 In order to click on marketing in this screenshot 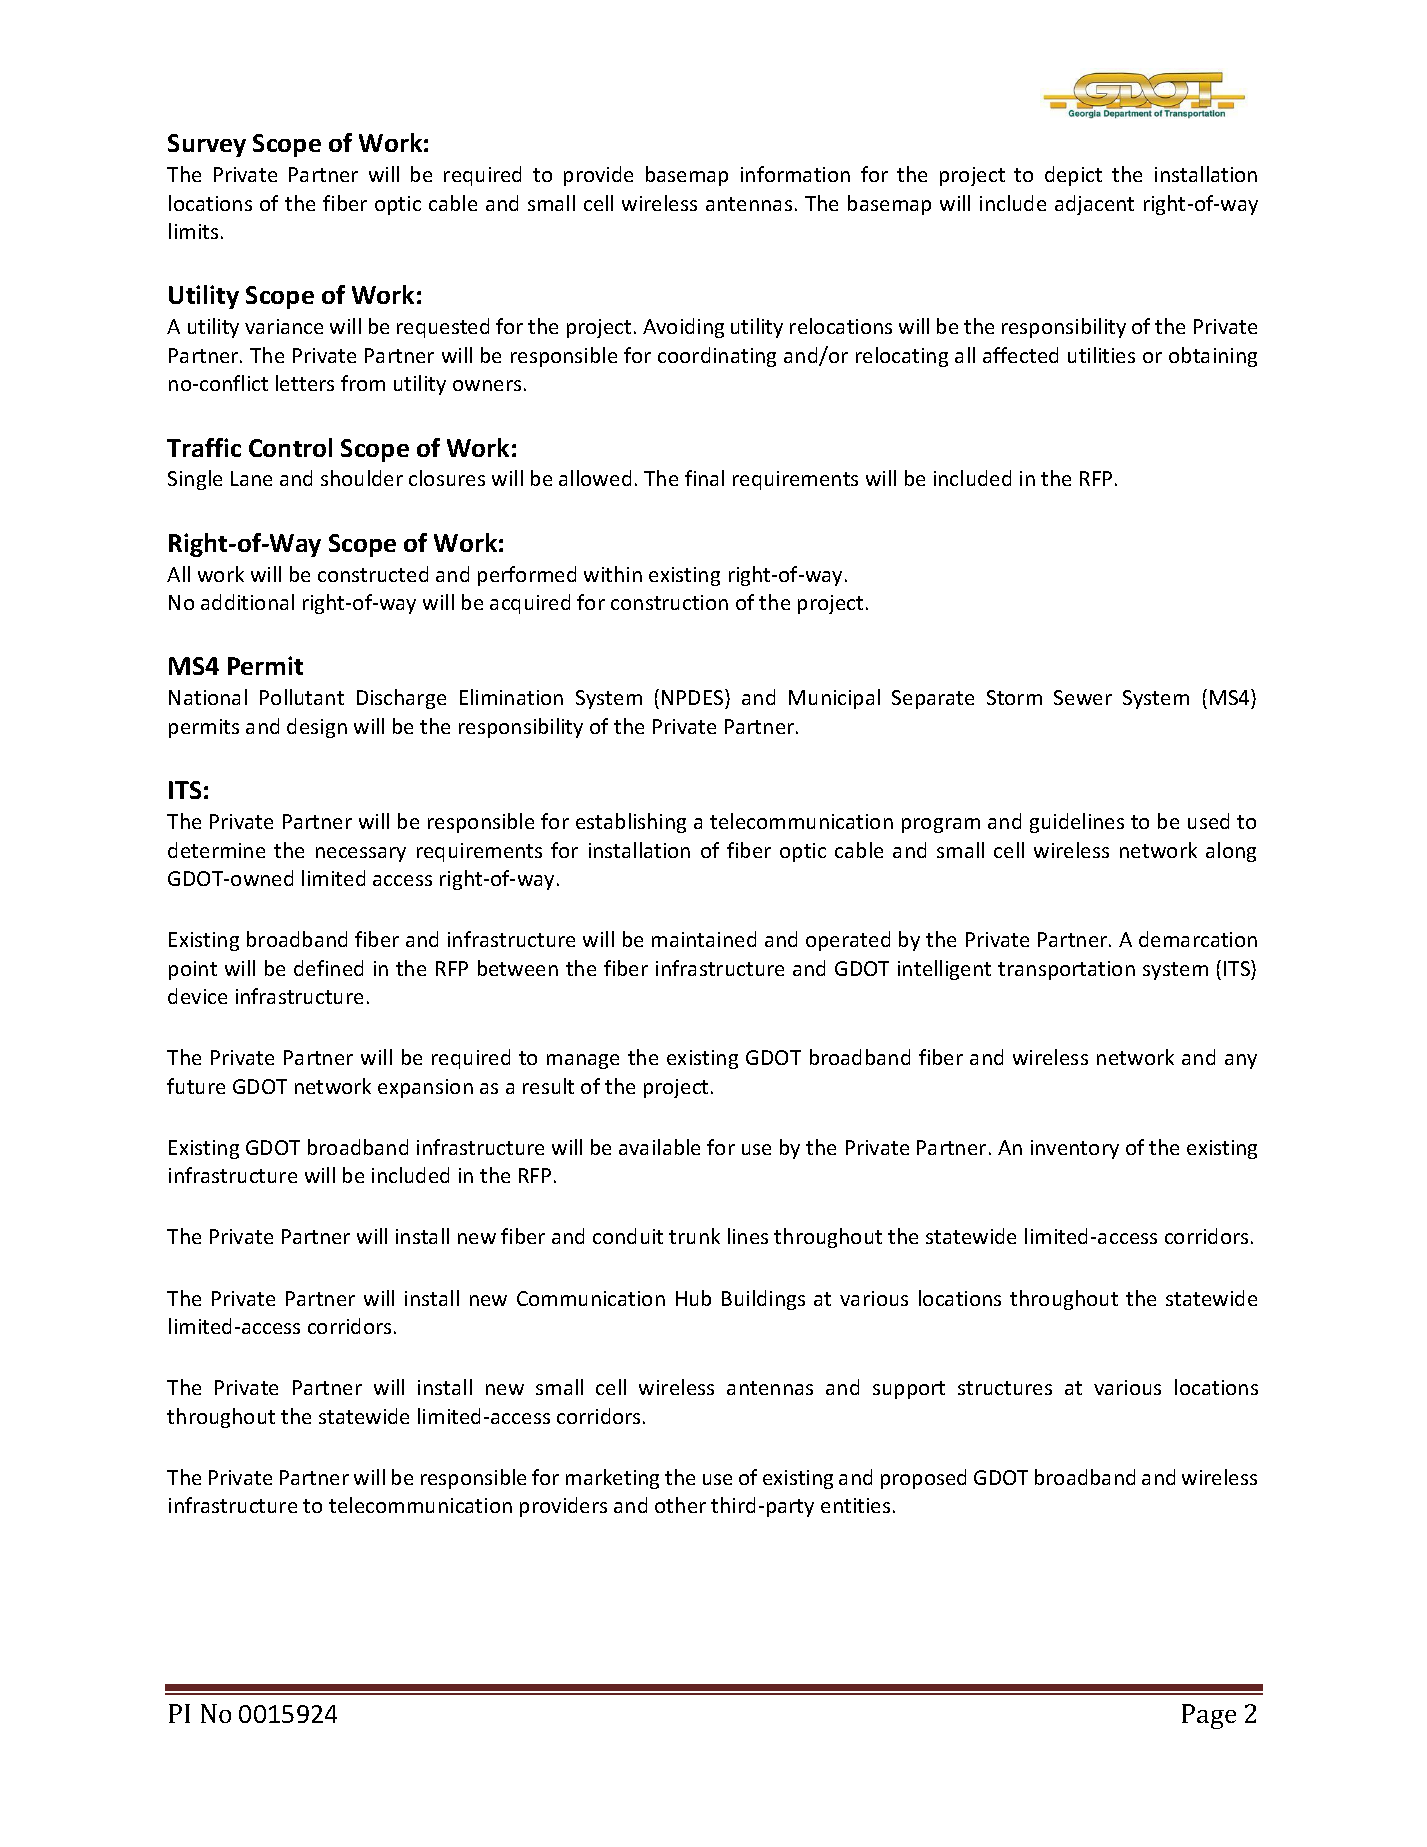, I will do `click(612, 1479)`.
